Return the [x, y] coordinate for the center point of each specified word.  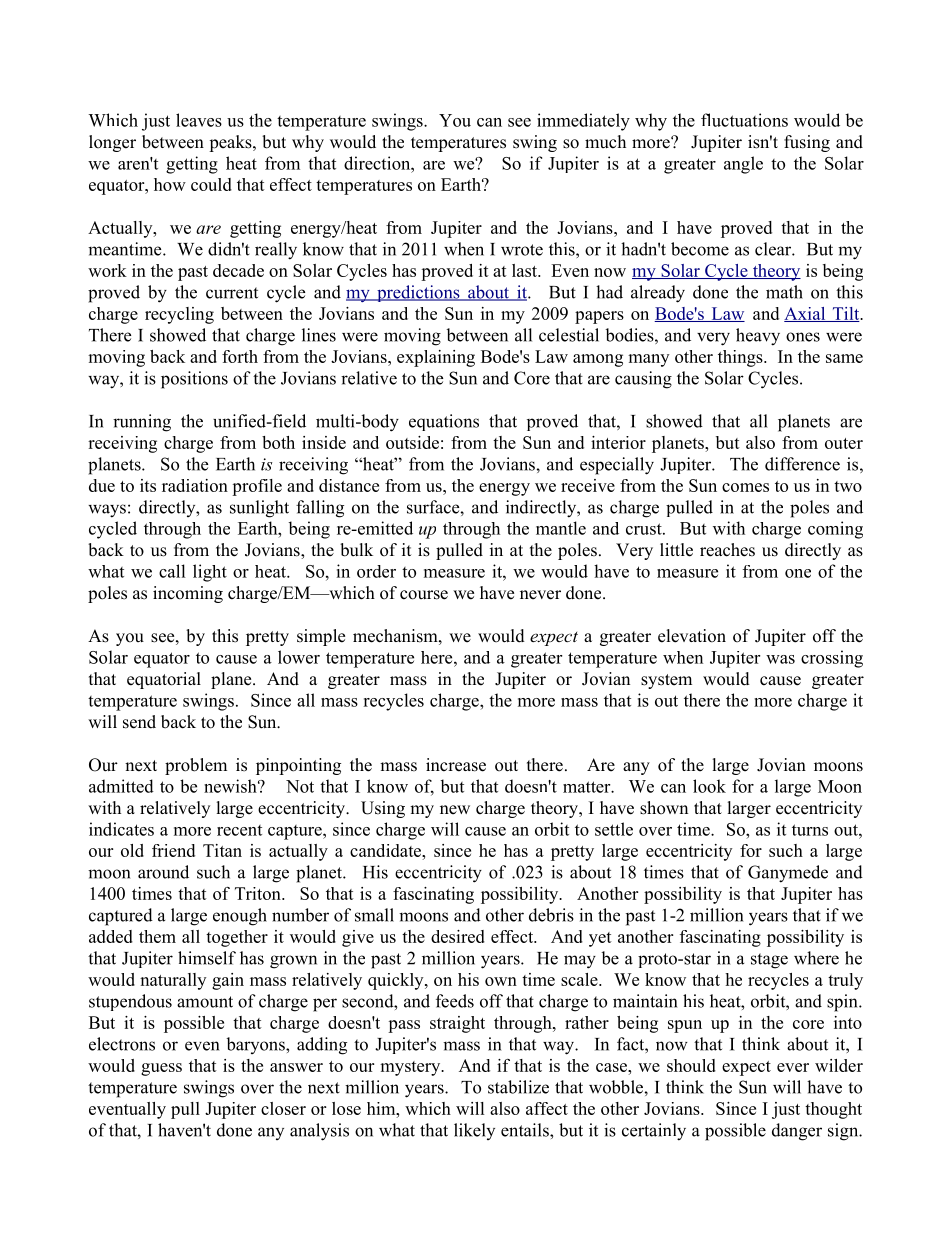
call [172, 571]
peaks [231, 143]
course [424, 595]
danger [797, 1132]
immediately [583, 122]
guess [161, 1069]
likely [474, 1131]
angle [743, 165]
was [780, 659]
